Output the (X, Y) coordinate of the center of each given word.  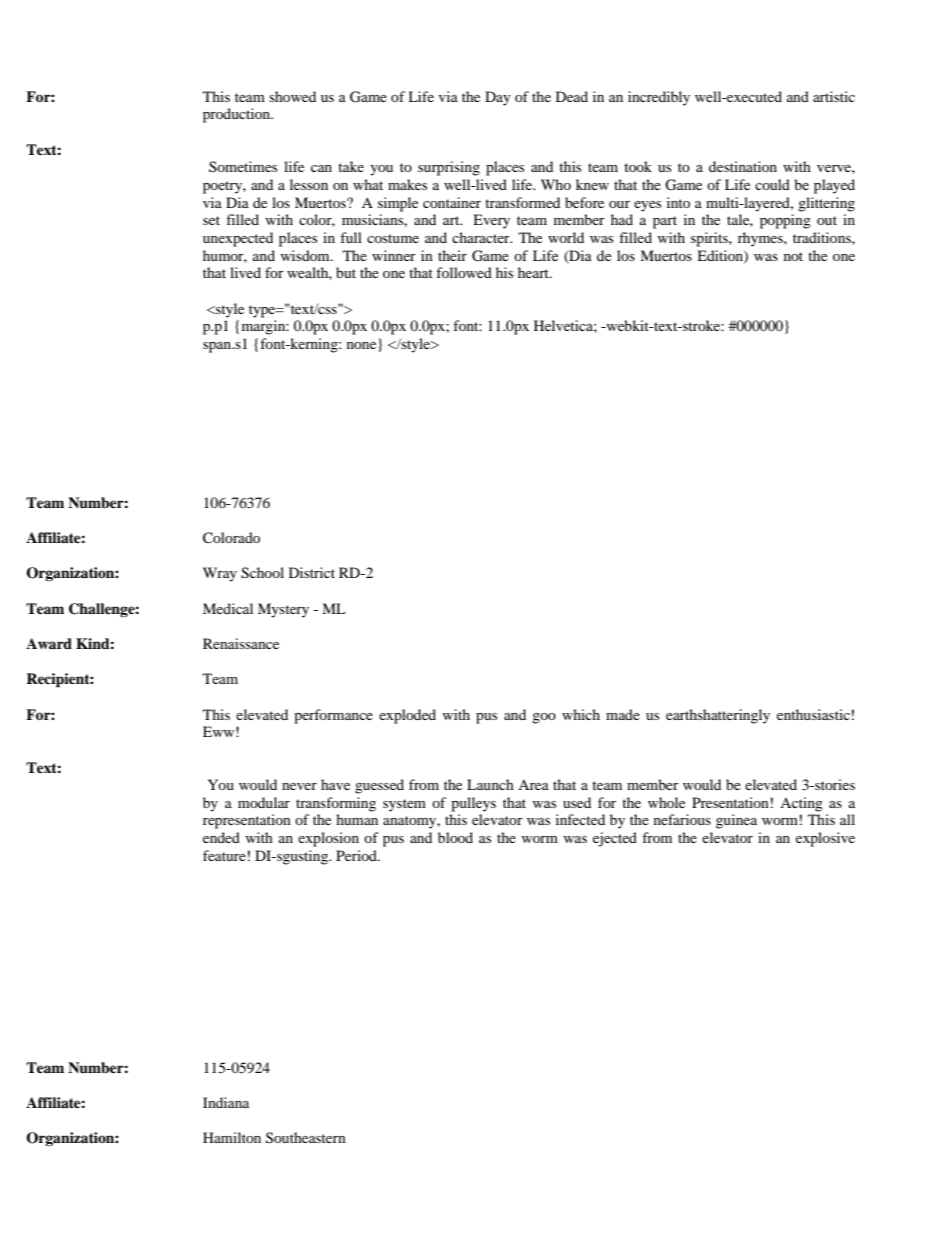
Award (49, 643)
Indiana (226, 1102)
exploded (407, 716)
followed (464, 272)
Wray (220, 574)
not (793, 256)
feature (224, 855)
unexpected (238, 239)
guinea (736, 821)
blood (455, 837)
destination (743, 166)
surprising (449, 168)
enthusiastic (813, 714)
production (237, 115)
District (312, 572)
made (623, 714)
